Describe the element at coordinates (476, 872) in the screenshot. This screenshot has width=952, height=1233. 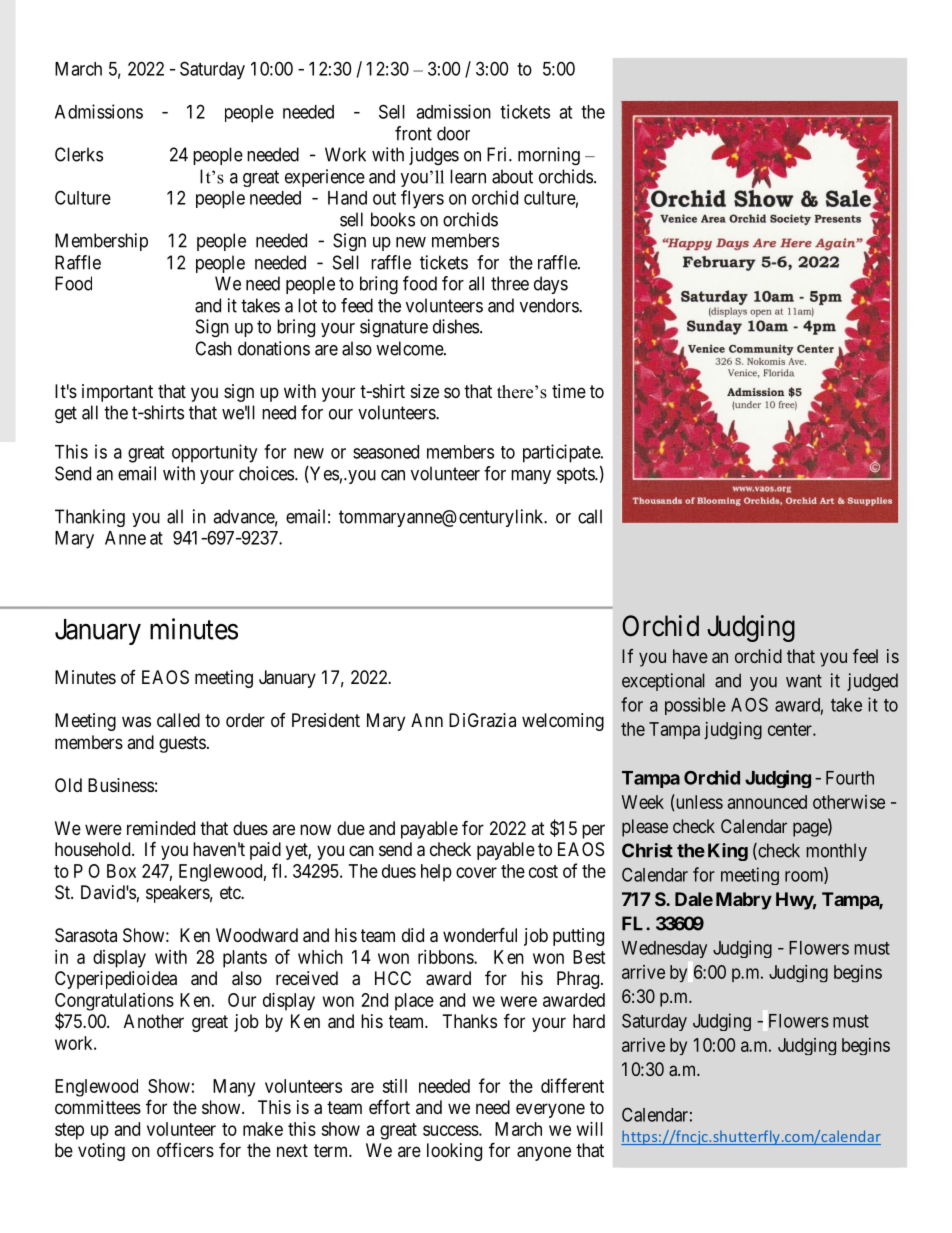
I see `cover` at that location.
